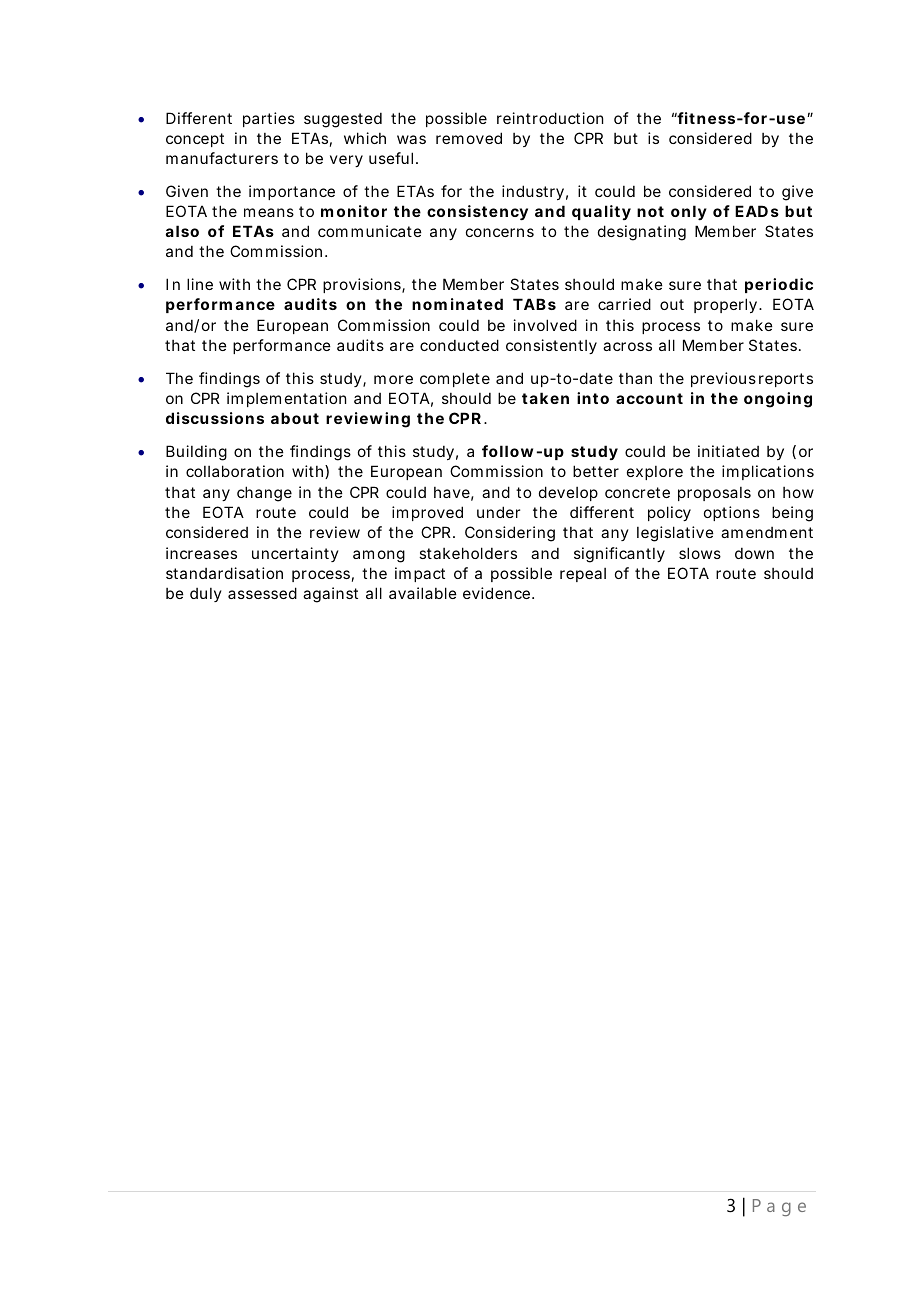 This document has width=924, height=1307. What do you see at coordinates (627, 346) in the document?
I see `across` at bounding box center [627, 346].
